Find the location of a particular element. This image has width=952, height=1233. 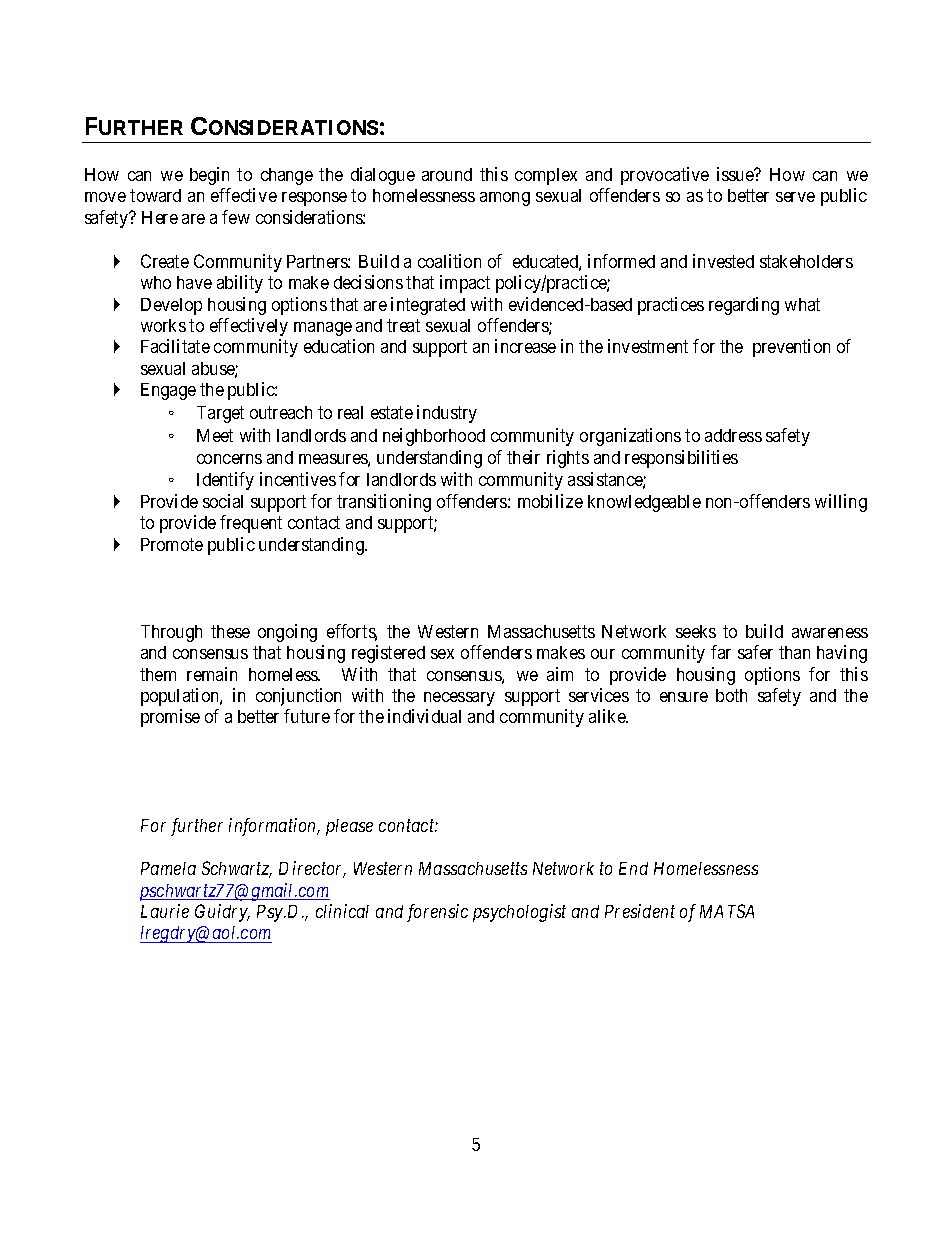

Promote is located at coordinates (172, 544).
